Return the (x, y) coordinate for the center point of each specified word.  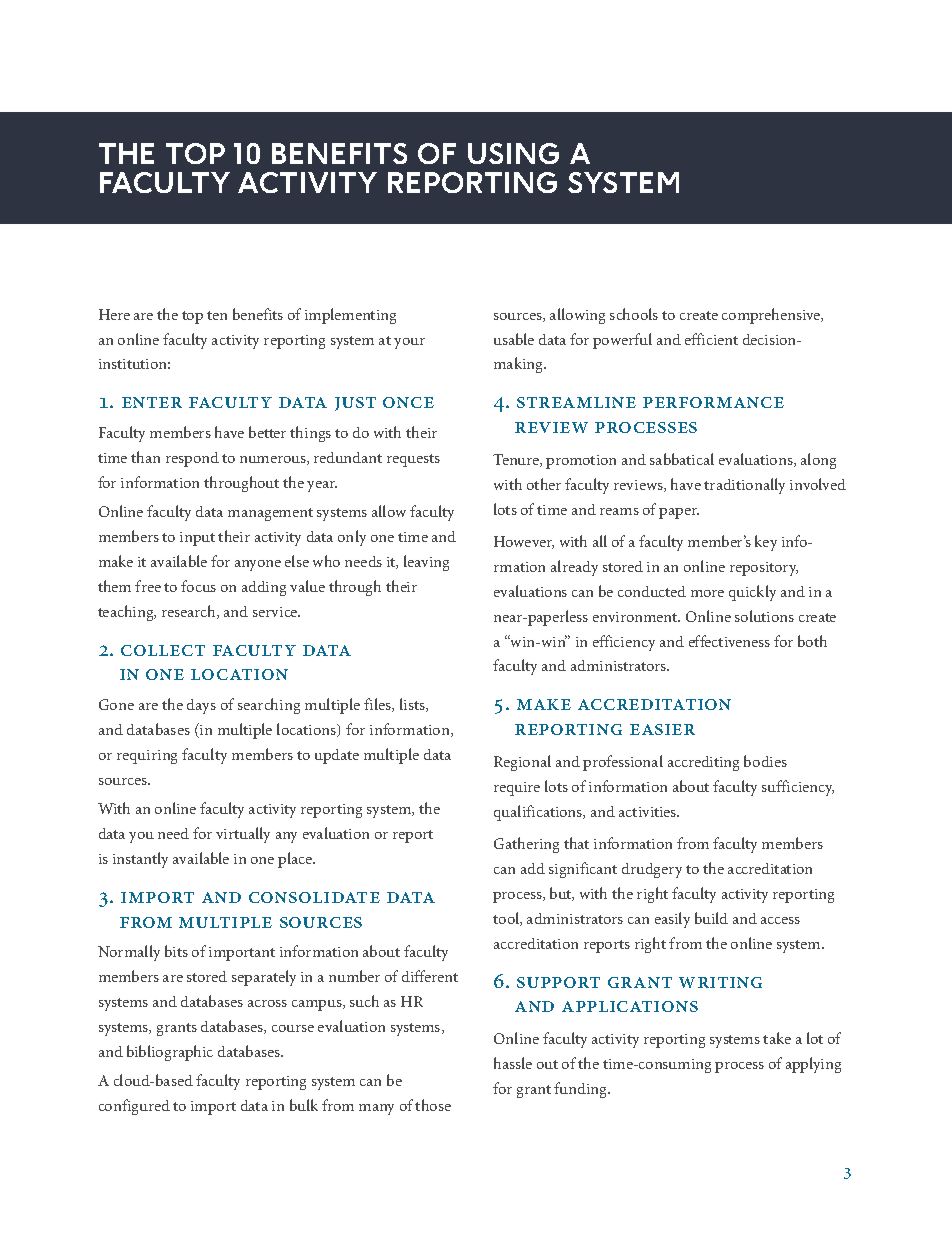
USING (513, 153)
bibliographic (170, 1053)
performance (713, 402)
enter (152, 402)
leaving (426, 563)
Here (114, 314)
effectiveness (729, 641)
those (433, 1105)
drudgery (652, 870)
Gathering (526, 845)
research (190, 612)
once (408, 402)
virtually (243, 835)
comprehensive (772, 316)
